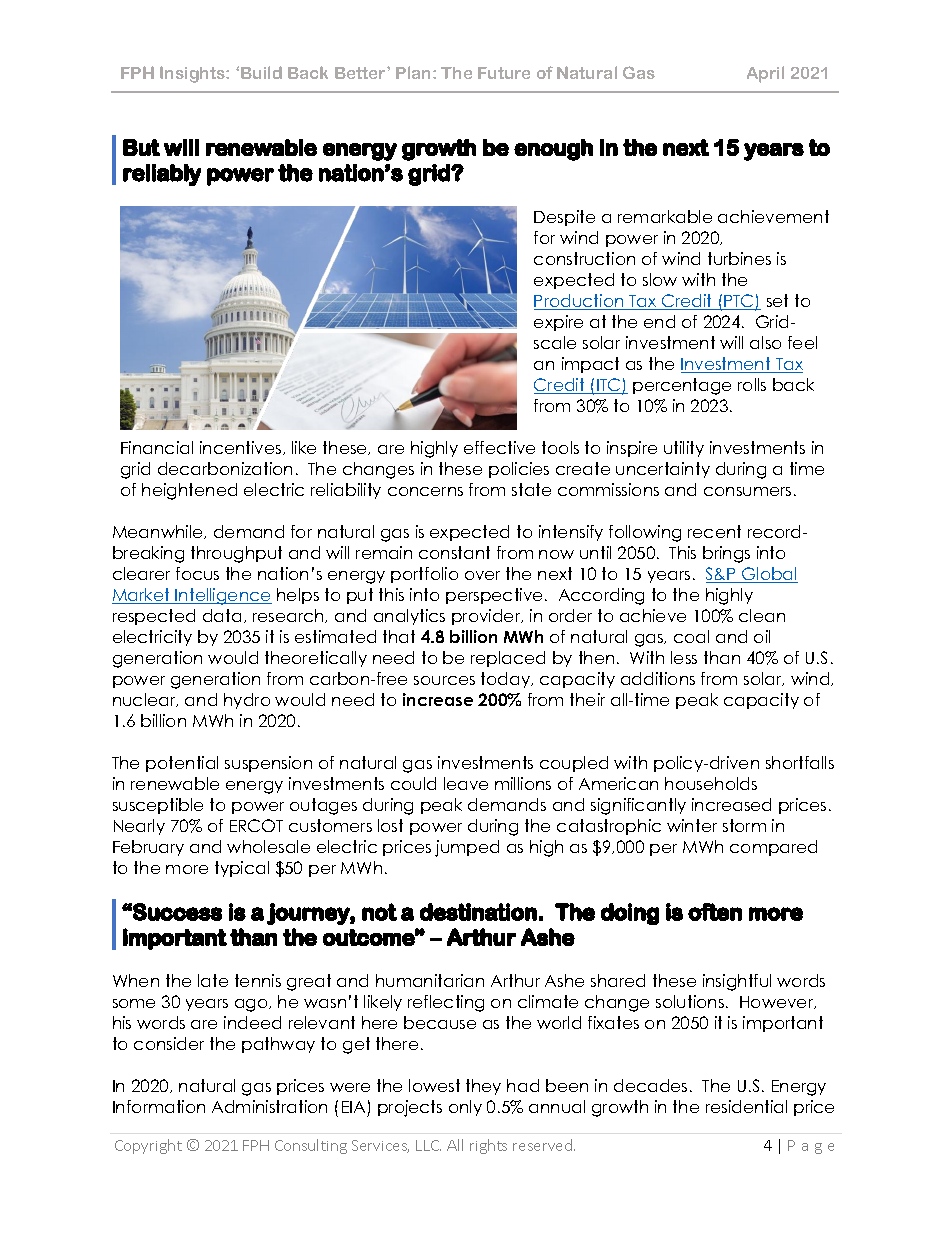 This screenshot has height=1233, width=952. Describe the element at coordinates (242, 869) in the screenshot. I see `typical` at that location.
